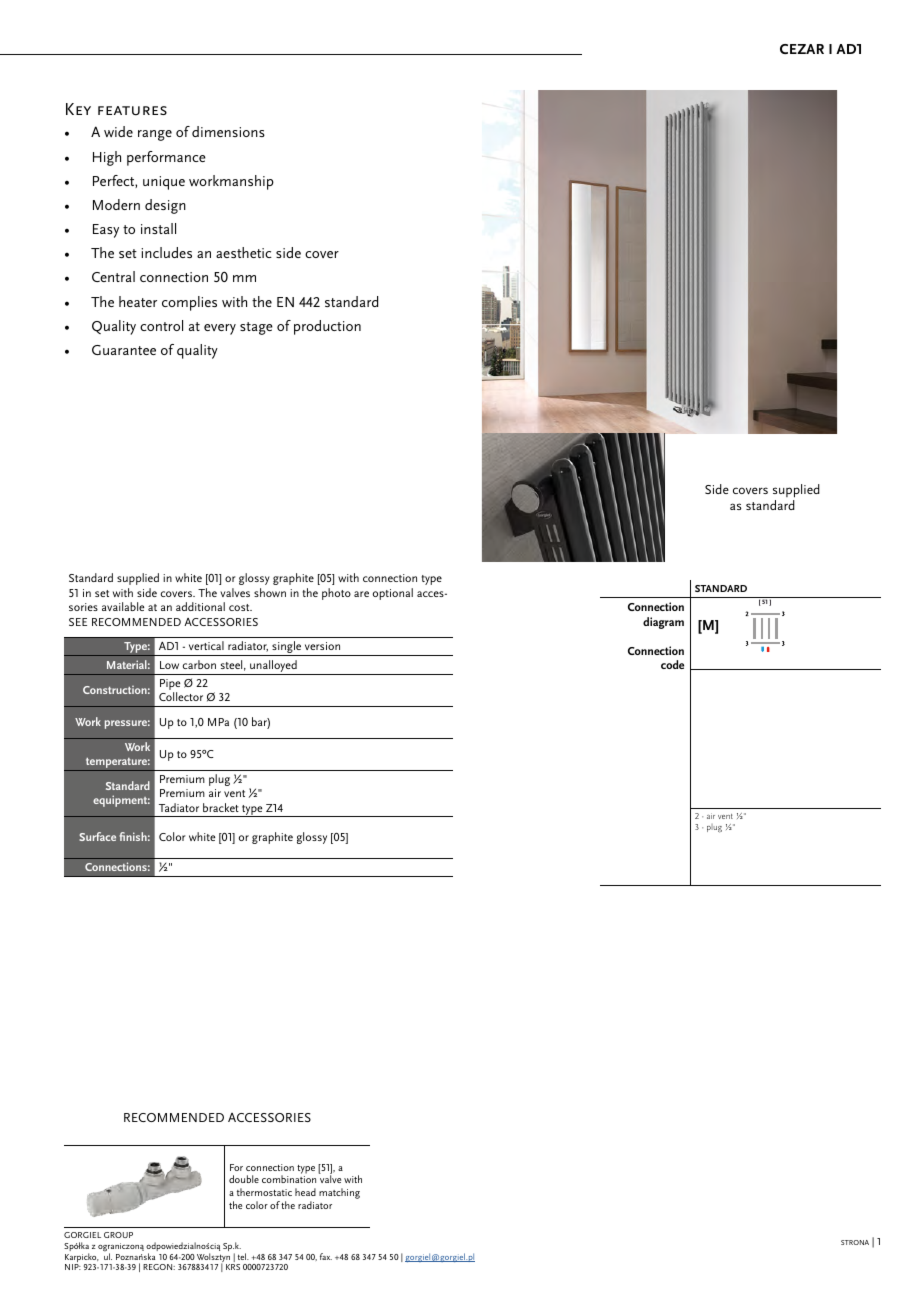 The width and height of the screenshot is (924, 1297). I want to click on additional, so click(200, 606).
